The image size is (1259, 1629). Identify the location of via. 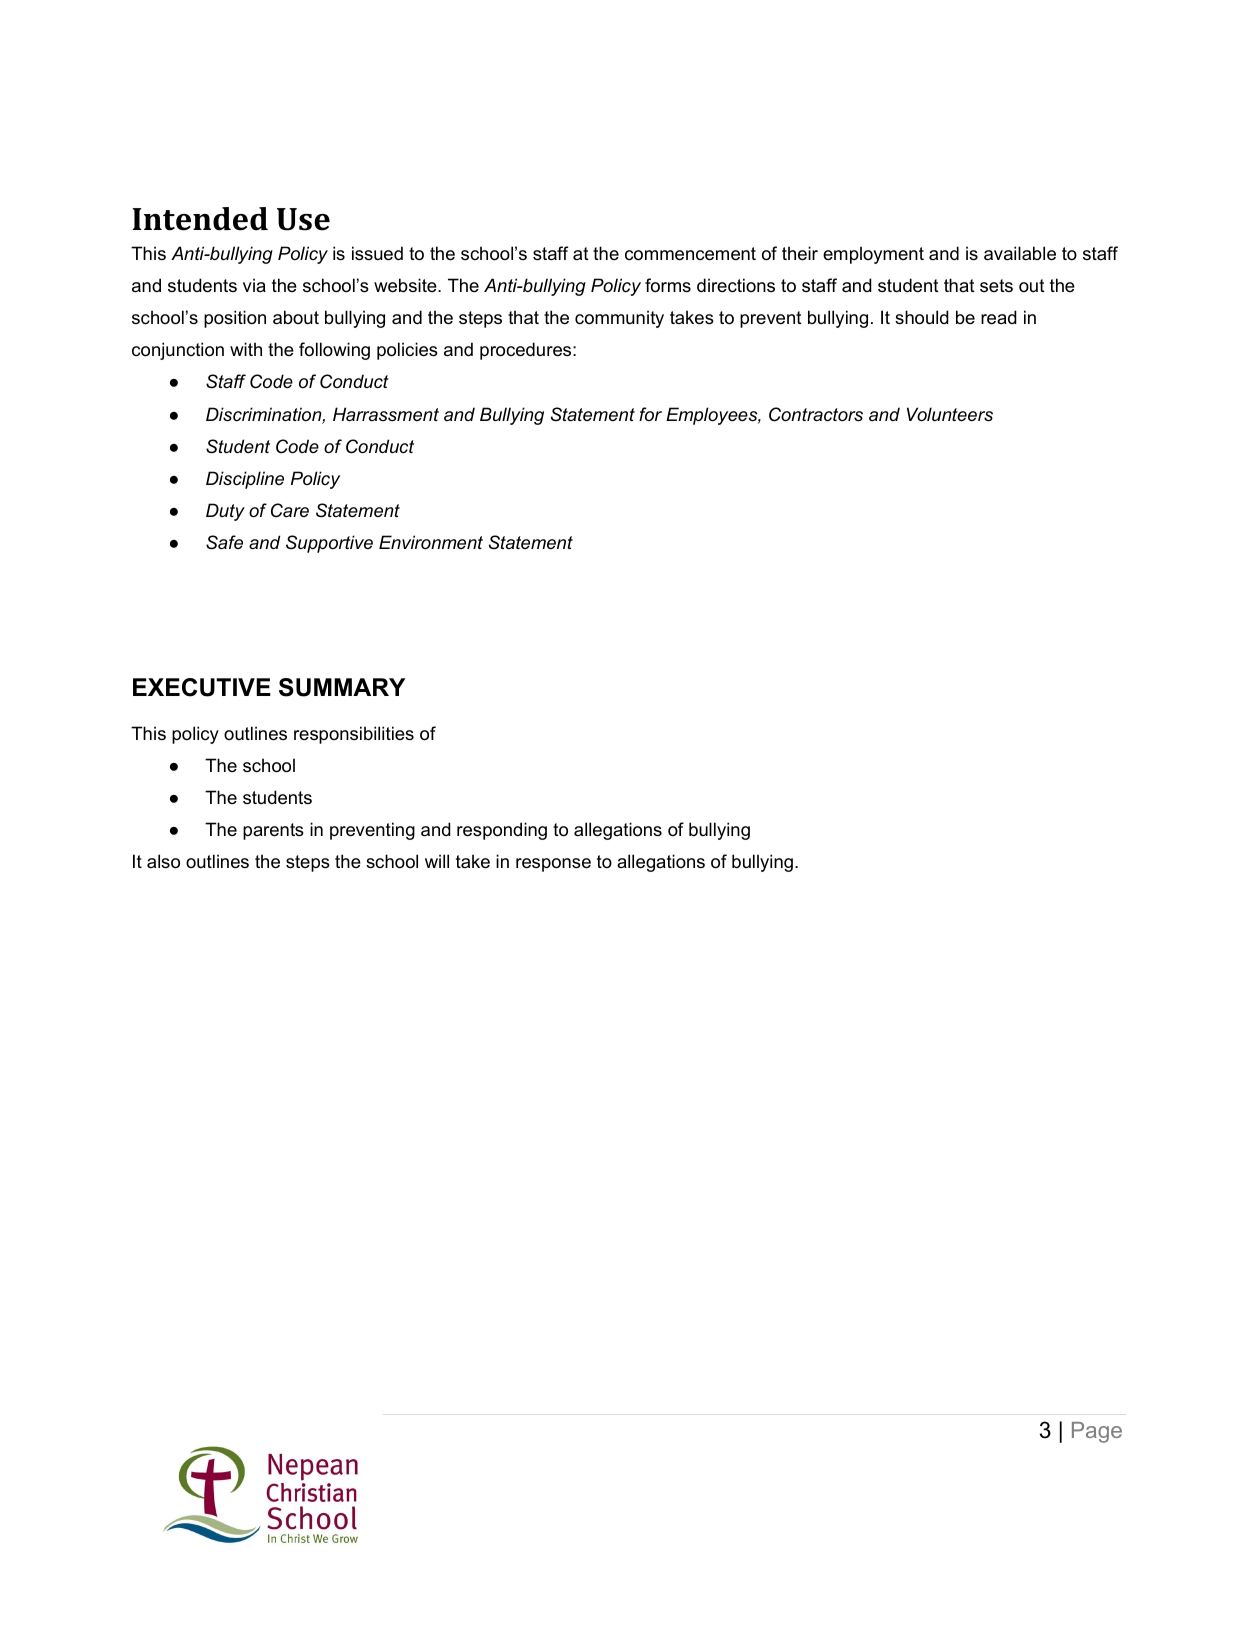
(254, 285).
